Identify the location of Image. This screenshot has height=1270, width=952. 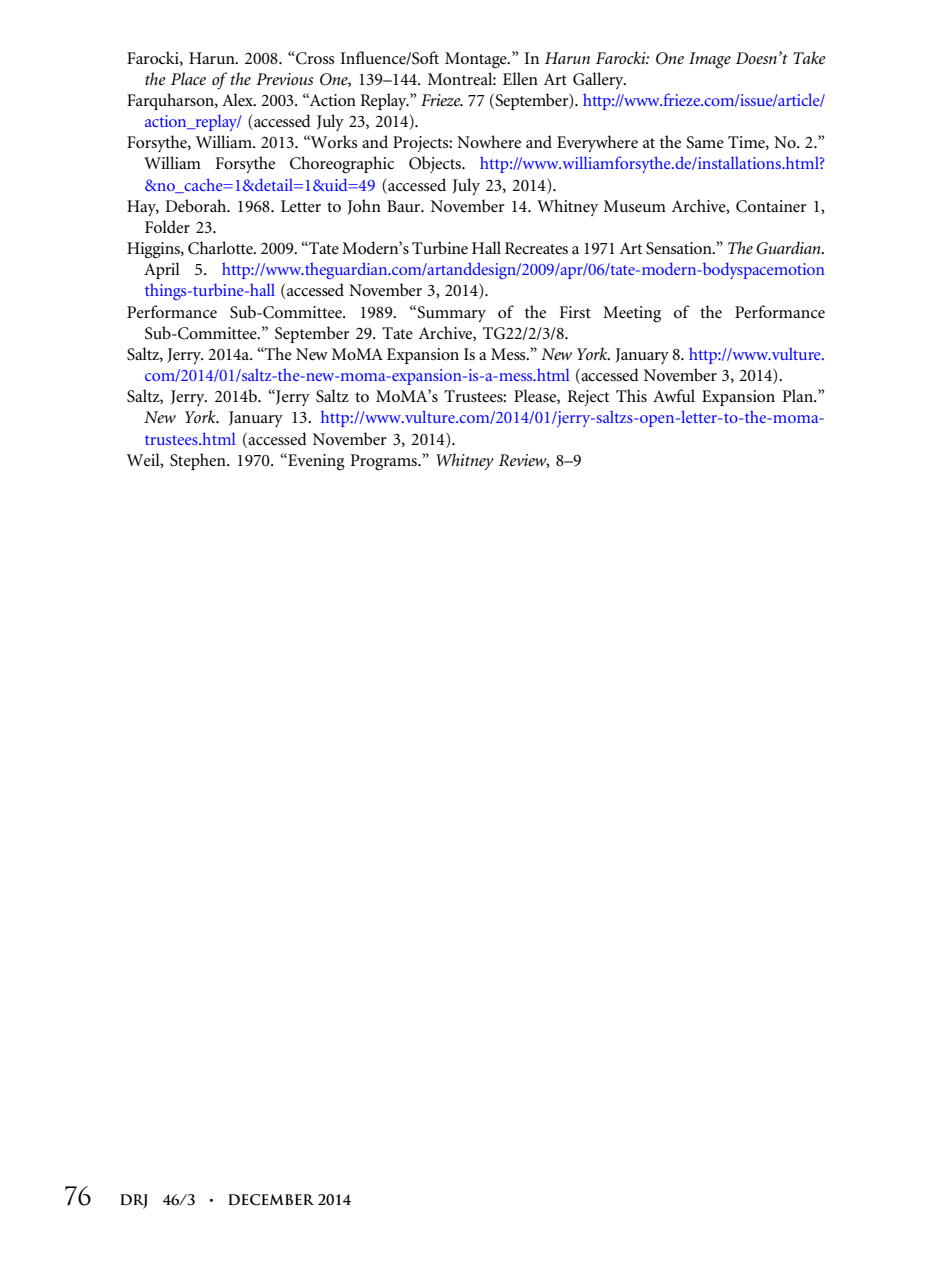
(710, 60).
